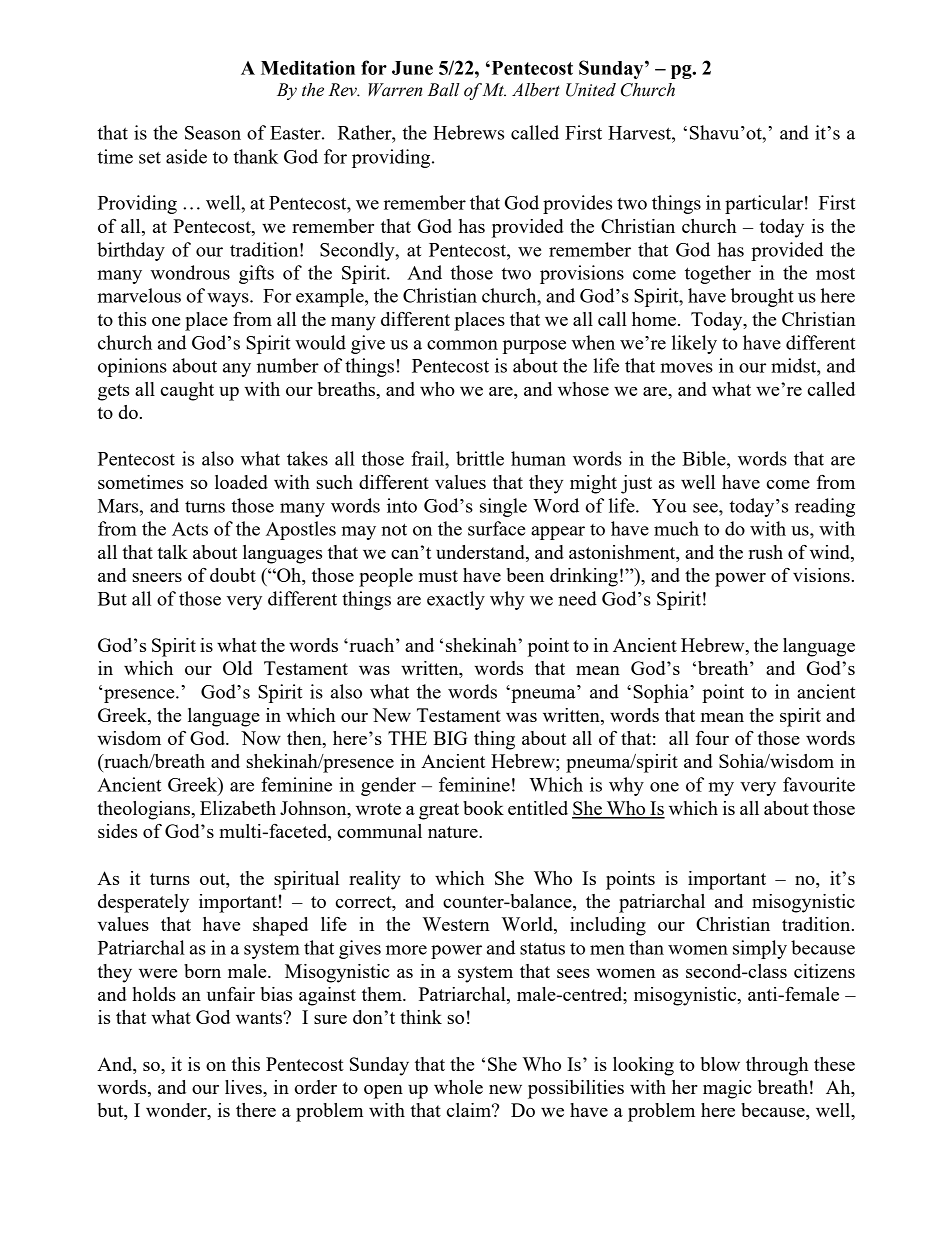 This screenshot has width=952, height=1233. Describe the element at coordinates (213, 133) in the screenshot. I see `Season` at that location.
